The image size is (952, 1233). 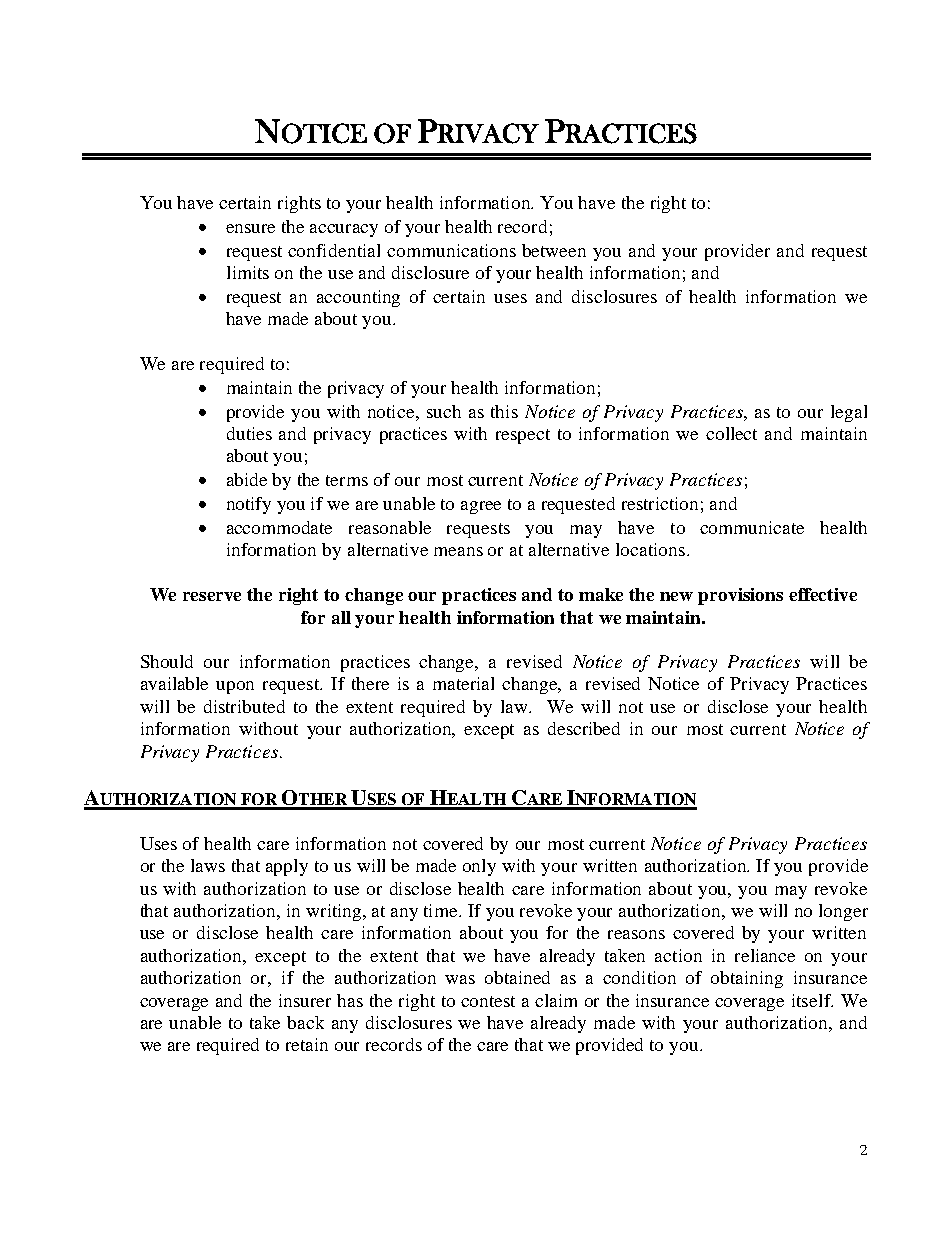 What do you see at coordinates (554, 250) in the screenshot?
I see `between` at bounding box center [554, 250].
